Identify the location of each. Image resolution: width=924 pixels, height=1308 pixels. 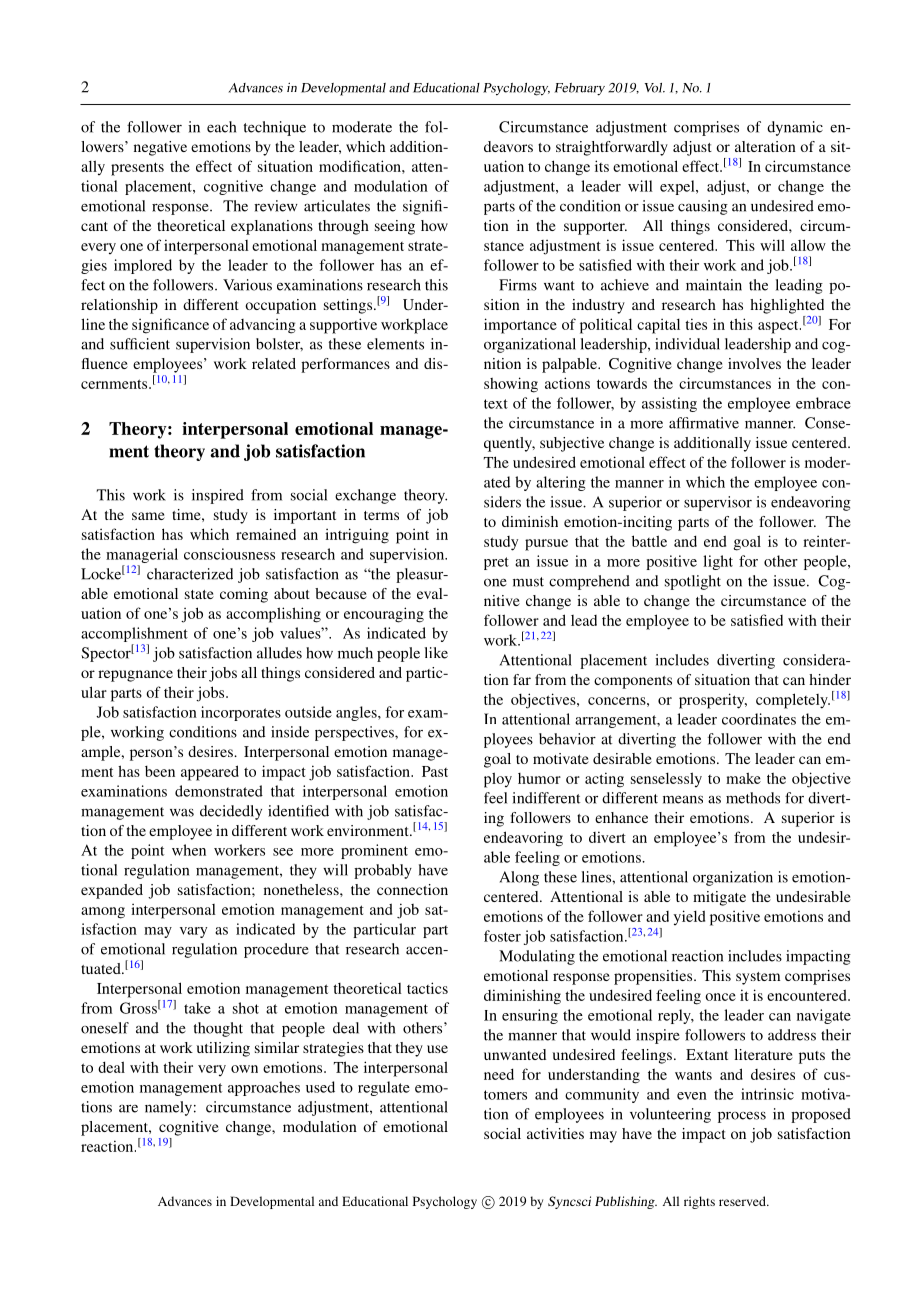
(221, 127).
